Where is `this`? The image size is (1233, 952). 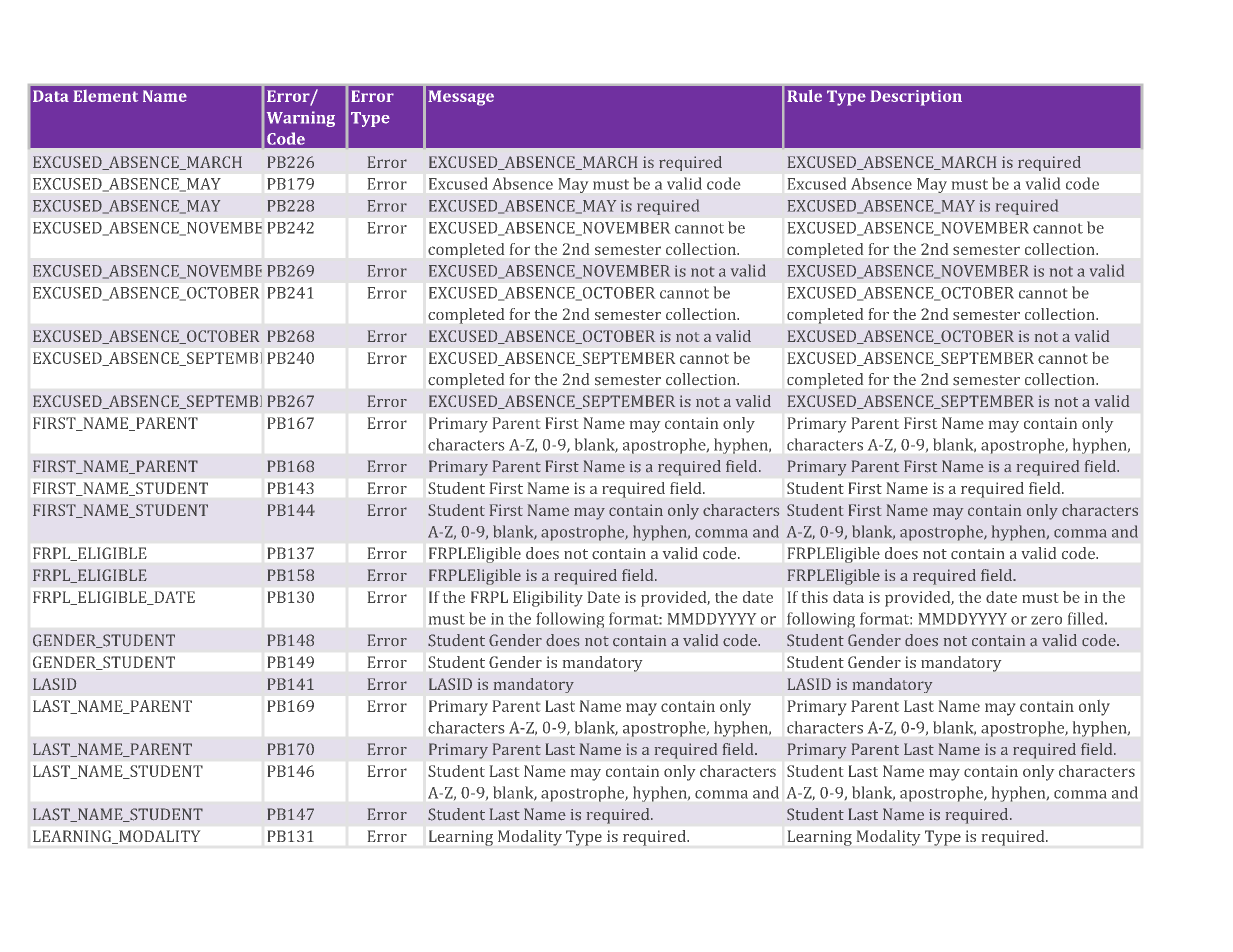 this is located at coordinates (815, 597).
